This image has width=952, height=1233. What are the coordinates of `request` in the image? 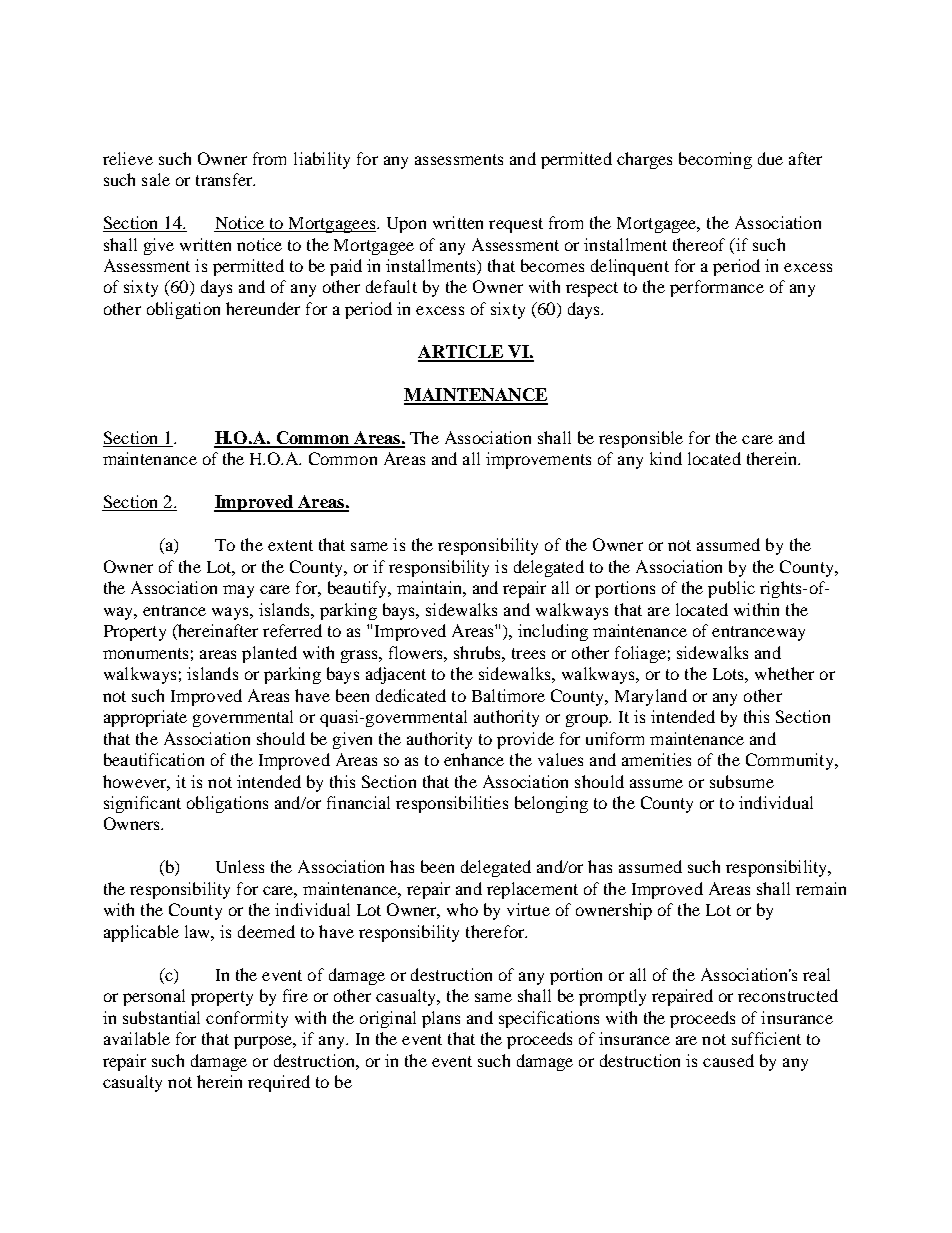 It's located at (516, 225).
